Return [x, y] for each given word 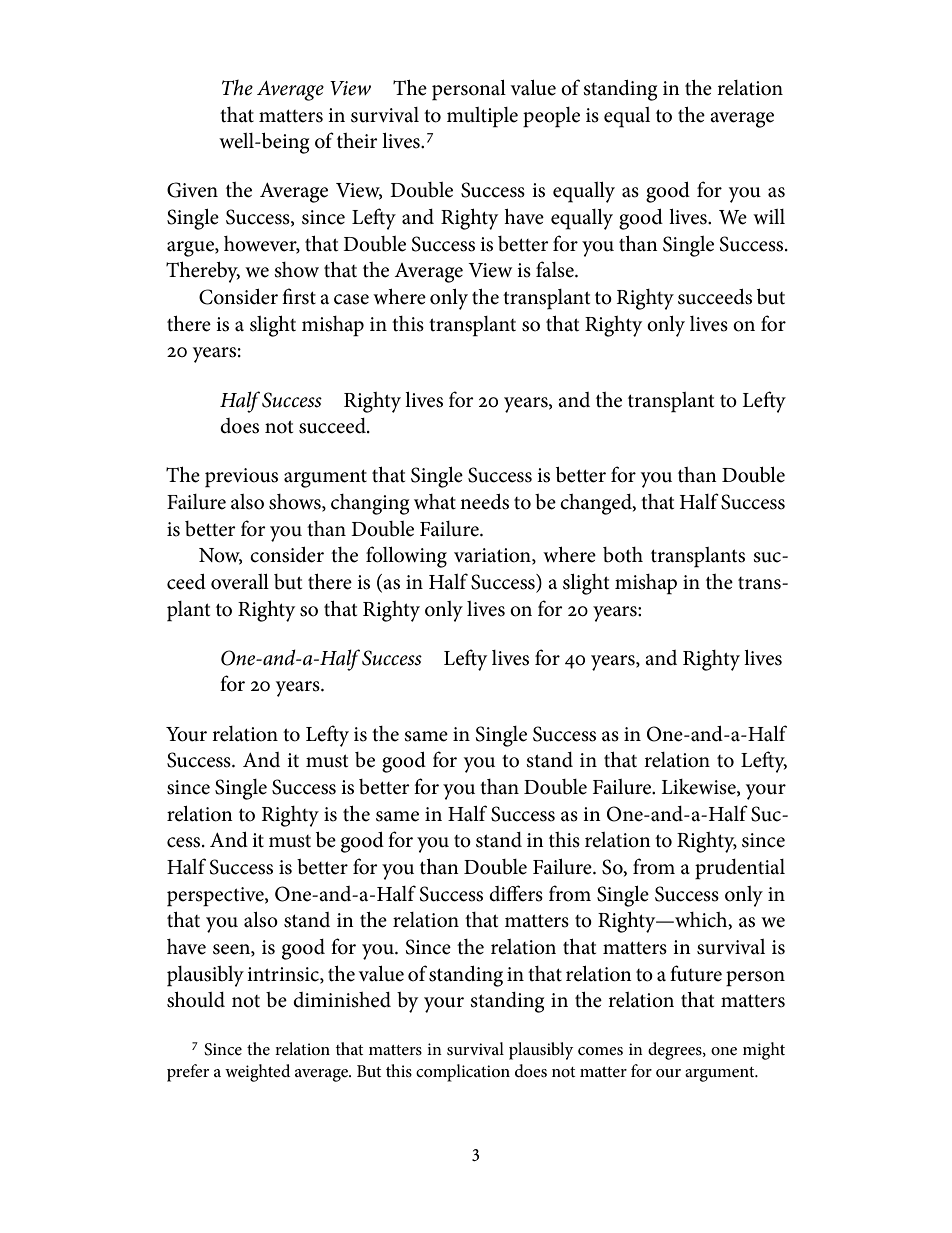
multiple [482, 117]
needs [484, 502]
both [623, 555]
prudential [740, 869]
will [769, 216]
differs [516, 893]
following [406, 557]
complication [463, 1073]
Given [192, 190]
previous [241, 478]
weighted [258, 1073]
